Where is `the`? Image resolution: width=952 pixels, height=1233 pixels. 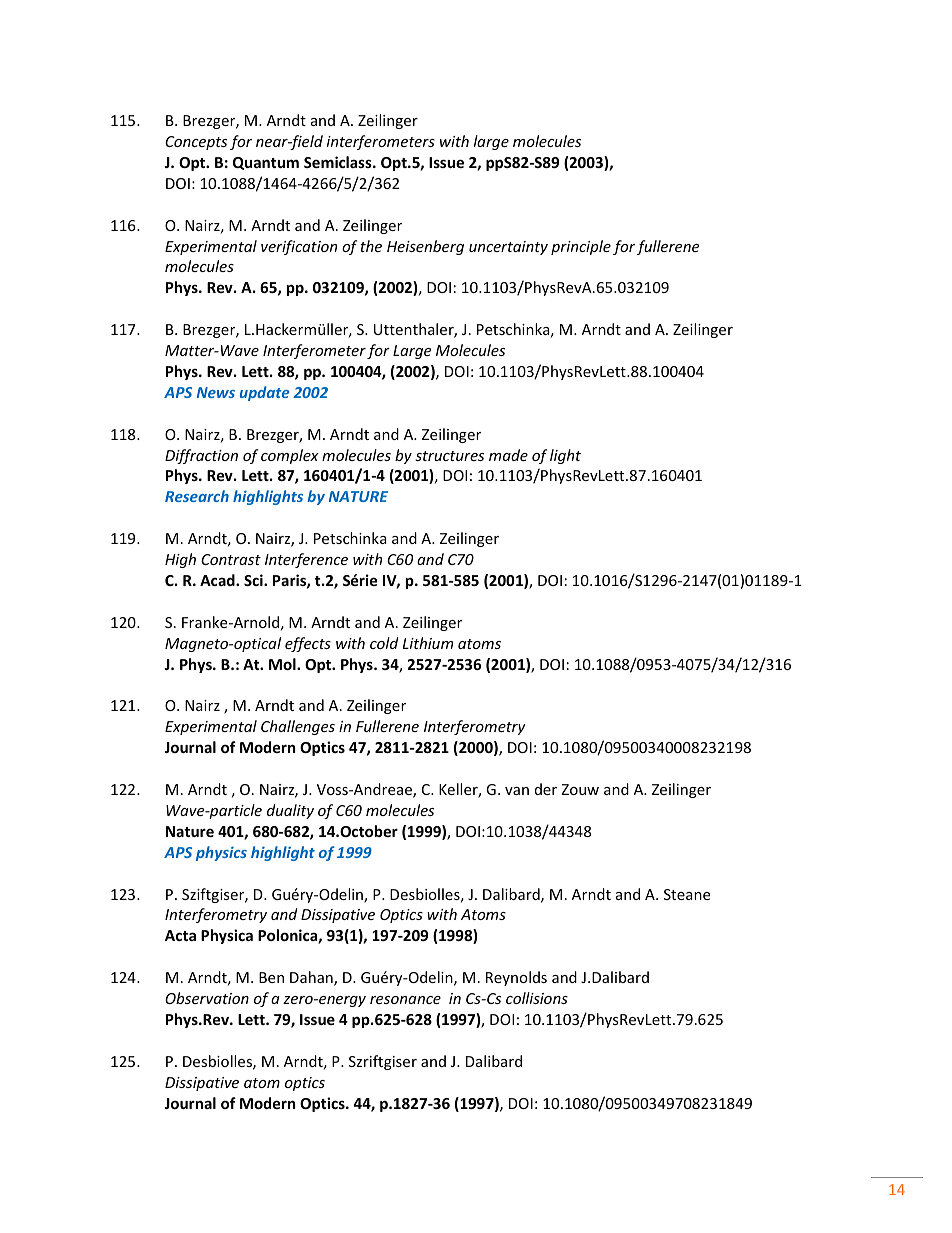
the is located at coordinates (371, 246).
